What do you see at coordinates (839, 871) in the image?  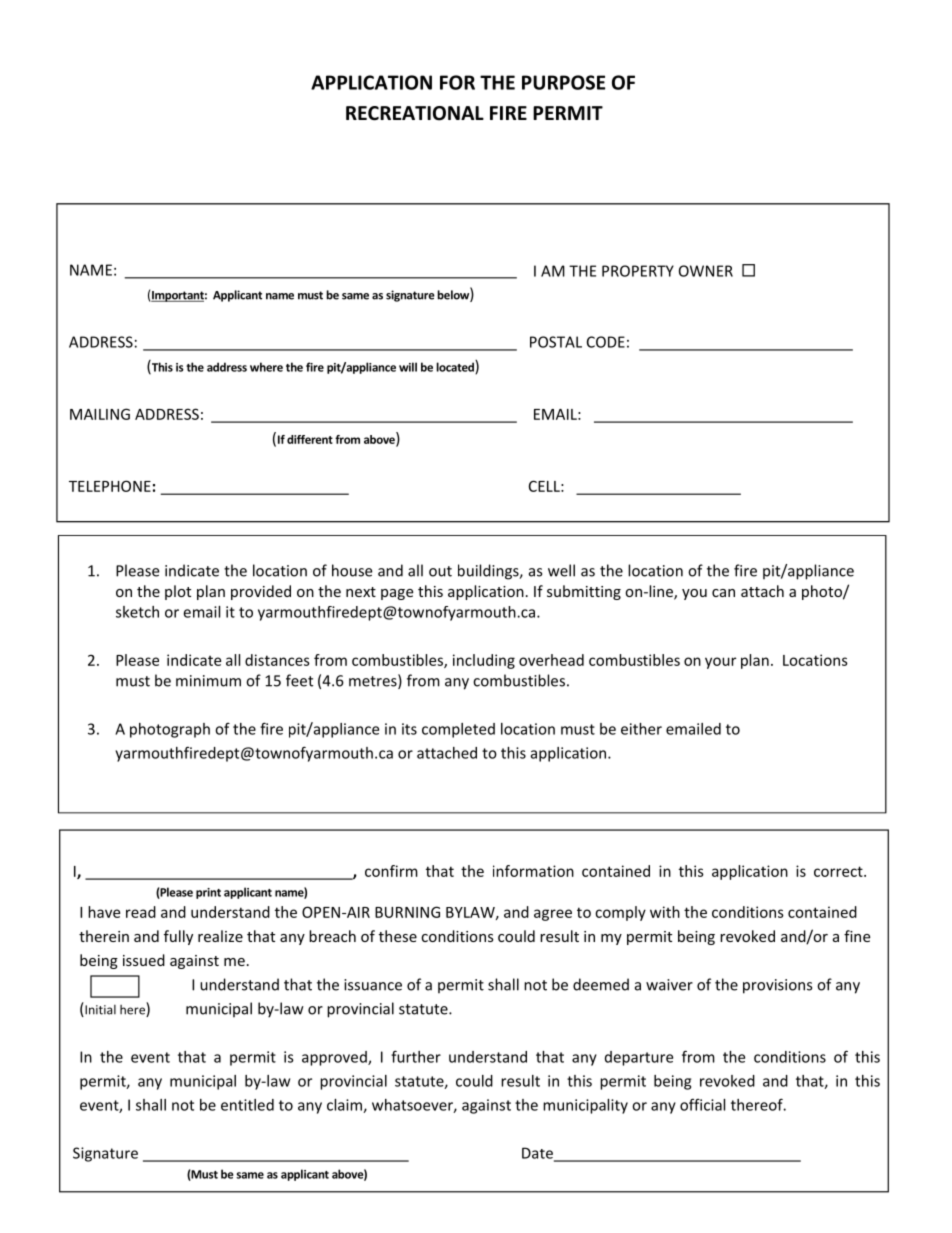 I see `correct` at bounding box center [839, 871].
